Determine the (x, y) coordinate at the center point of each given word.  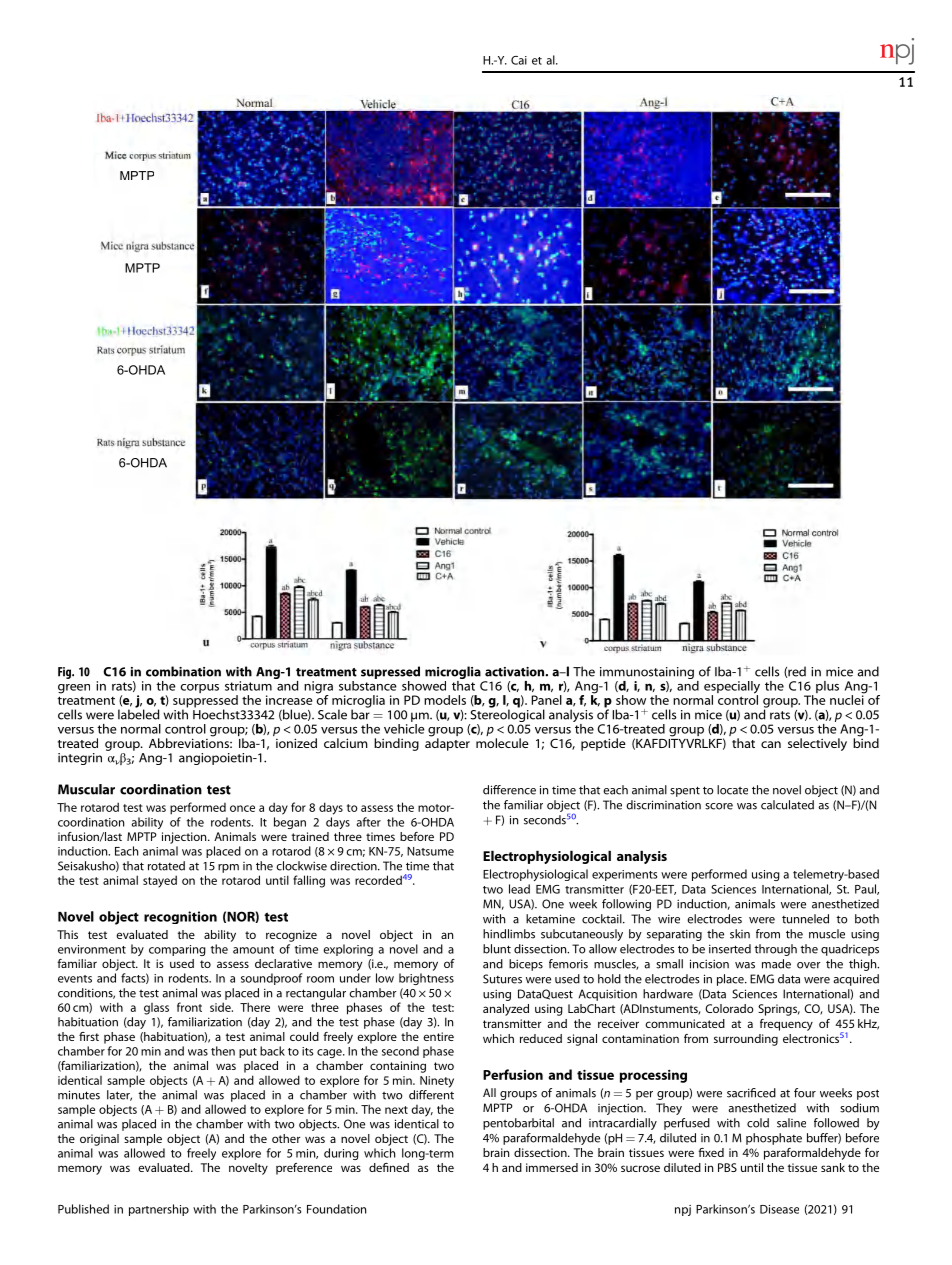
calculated (787, 805)
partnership (159, 1210)
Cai (519, 60)
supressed (390, 672)
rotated (166, 866)
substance (368, 684)
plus (827, 687)
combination (183, 671)
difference (509, 790)
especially (732, 688)
